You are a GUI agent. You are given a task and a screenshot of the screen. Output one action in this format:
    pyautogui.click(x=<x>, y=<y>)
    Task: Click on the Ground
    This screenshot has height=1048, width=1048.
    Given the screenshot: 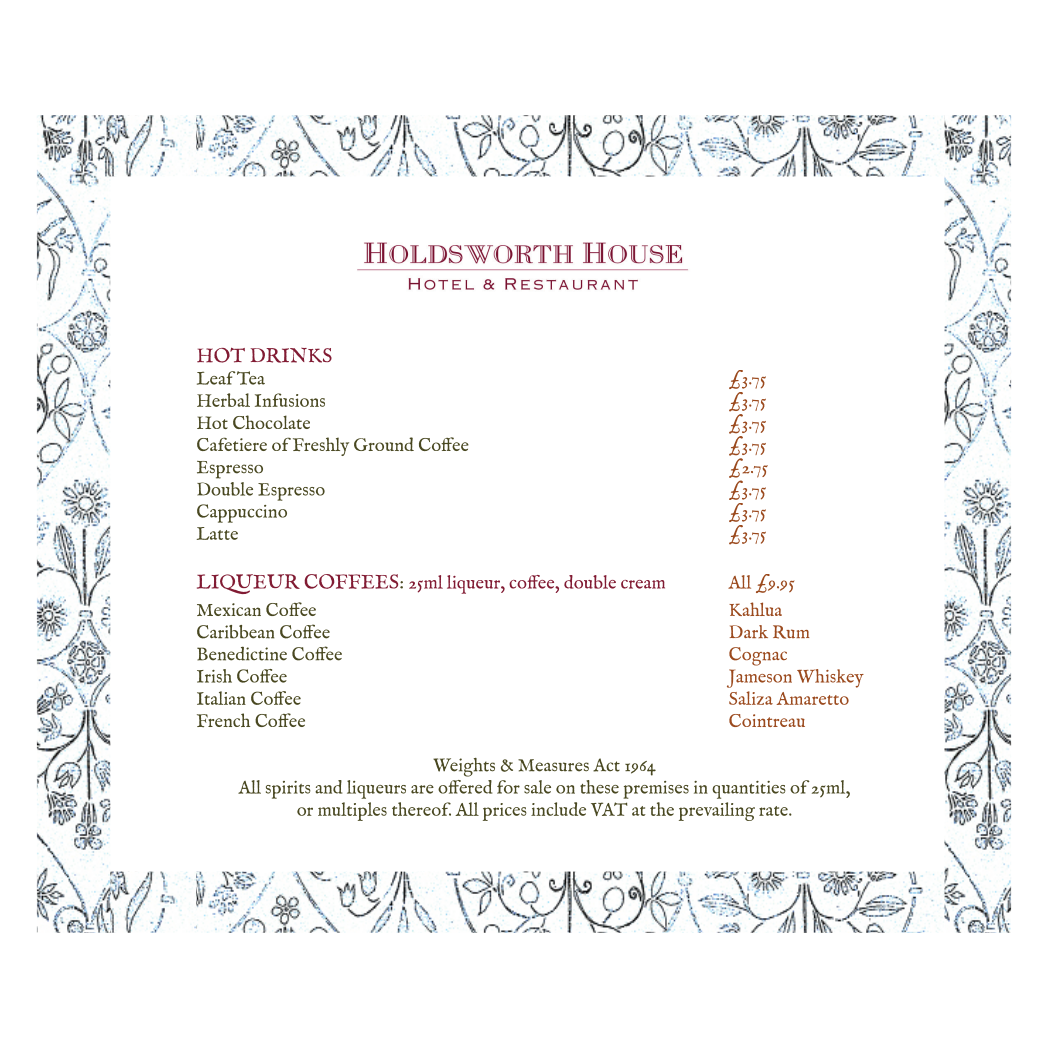 What is the action you would take?
    pyautogui.click(x=384, y=444)
